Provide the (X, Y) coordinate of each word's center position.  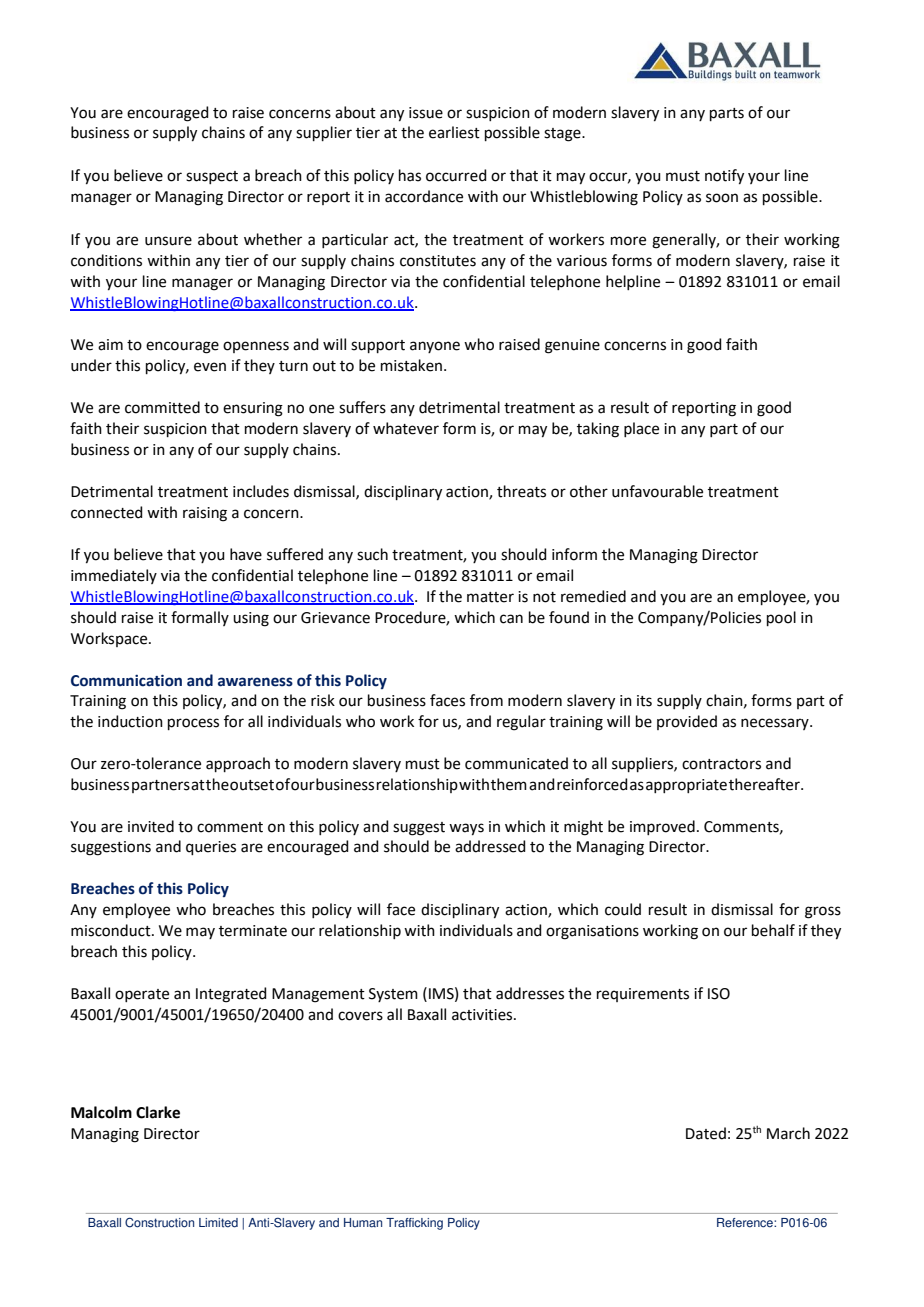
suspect (212, 177)
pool (781, 618)
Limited (218, 1223)
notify (724, 177)
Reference (746, 1223)
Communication (126, 680)
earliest (454, 132)
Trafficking (414, 1224)
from (486, 700)
